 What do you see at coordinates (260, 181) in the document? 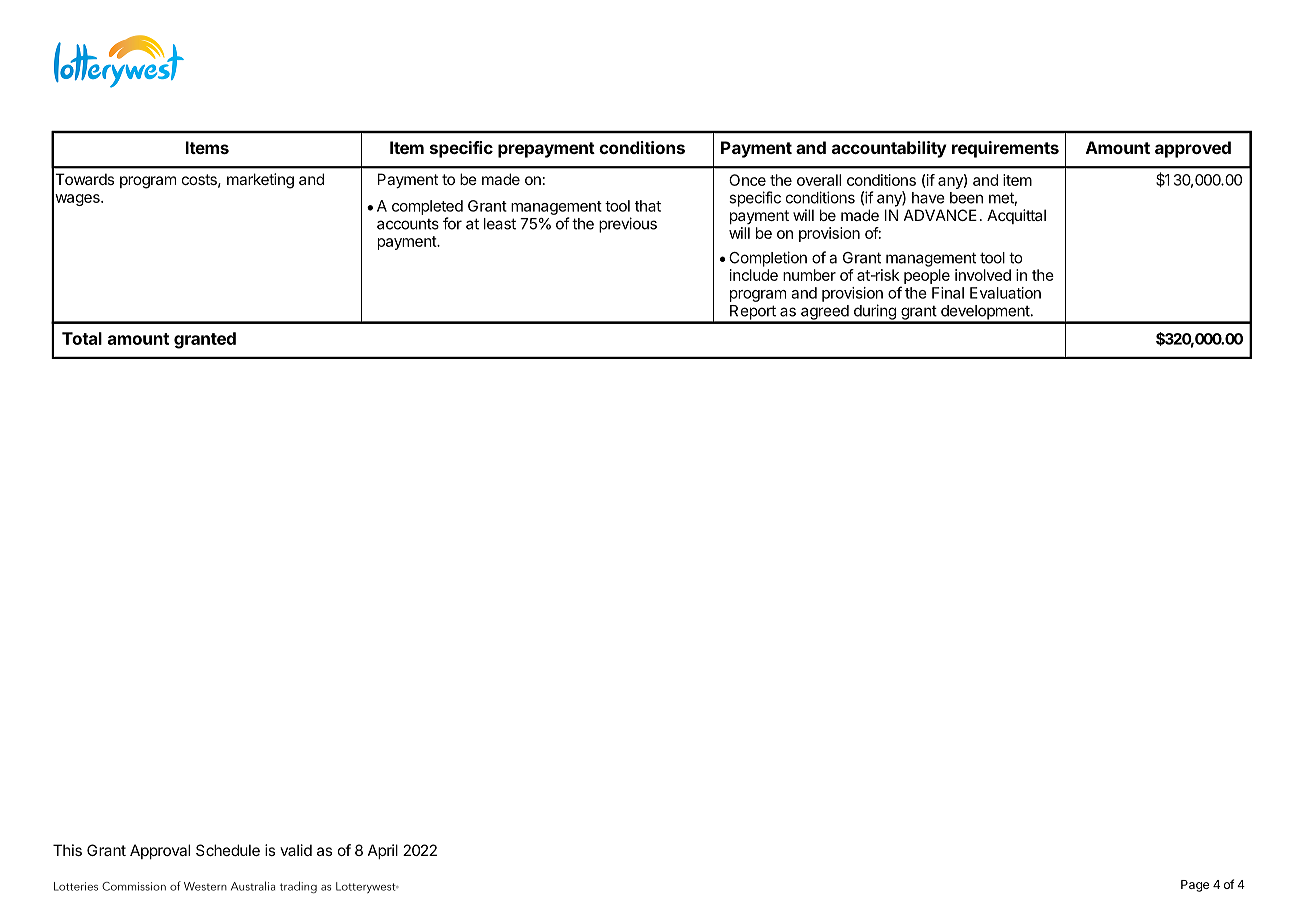
I see `marketing` at bounding box center [260, 181].
